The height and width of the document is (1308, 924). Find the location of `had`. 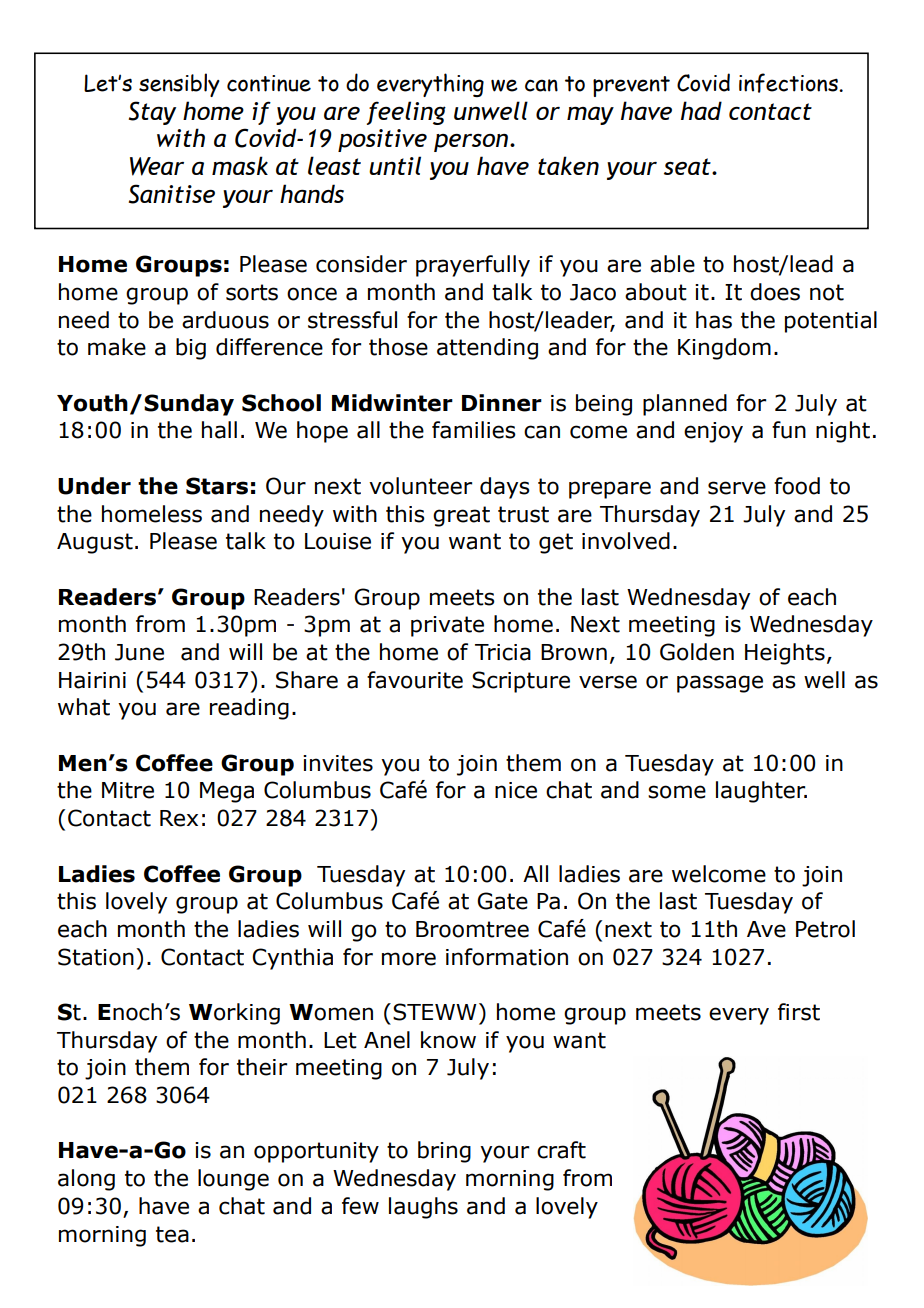

had is located at coordinates (701, 110).
